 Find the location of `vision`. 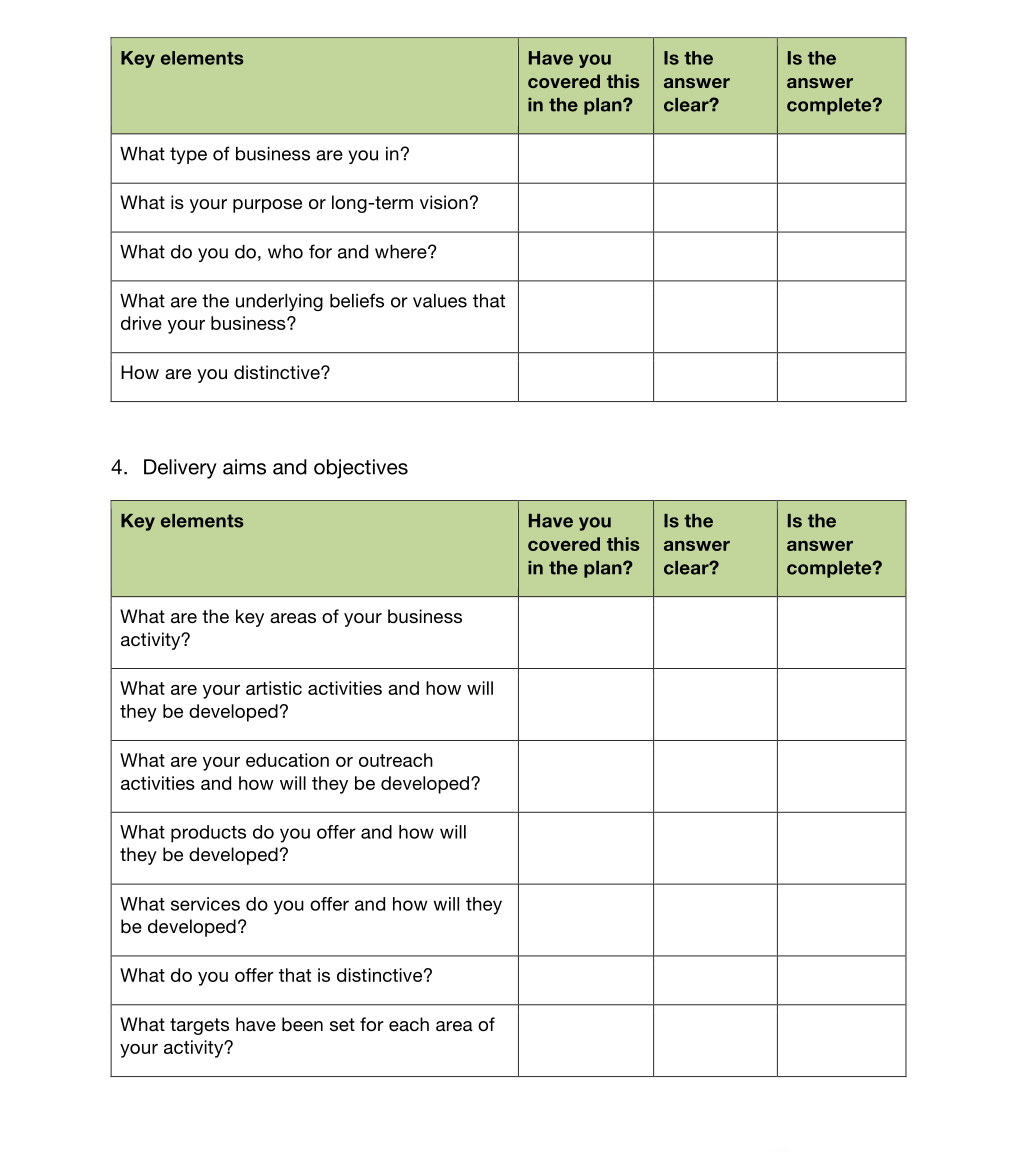

vision is located at coordinates (444, 202).
